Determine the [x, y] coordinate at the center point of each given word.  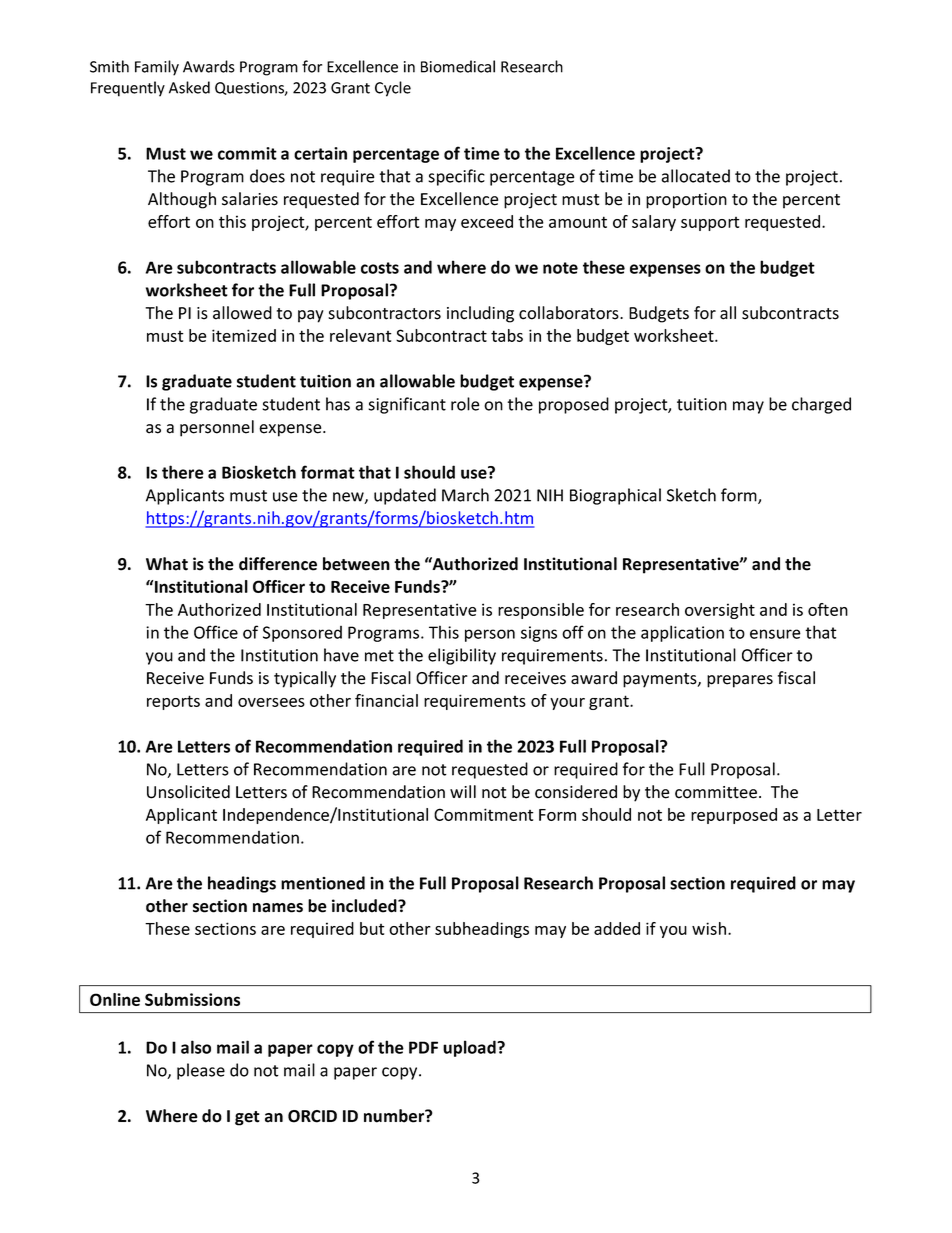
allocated [696, 176]
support [710, 224]
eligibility [462, 656]
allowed [242, 313]
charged [821, 405]
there [183, 472]
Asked [189, 87]
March [465, 495]
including [480, 314]
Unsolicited [188, 792]
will [463, 791]
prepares [740, 681]
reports [173, 702]
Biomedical [458, 66]
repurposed [734, 816]
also [196, 1047]
